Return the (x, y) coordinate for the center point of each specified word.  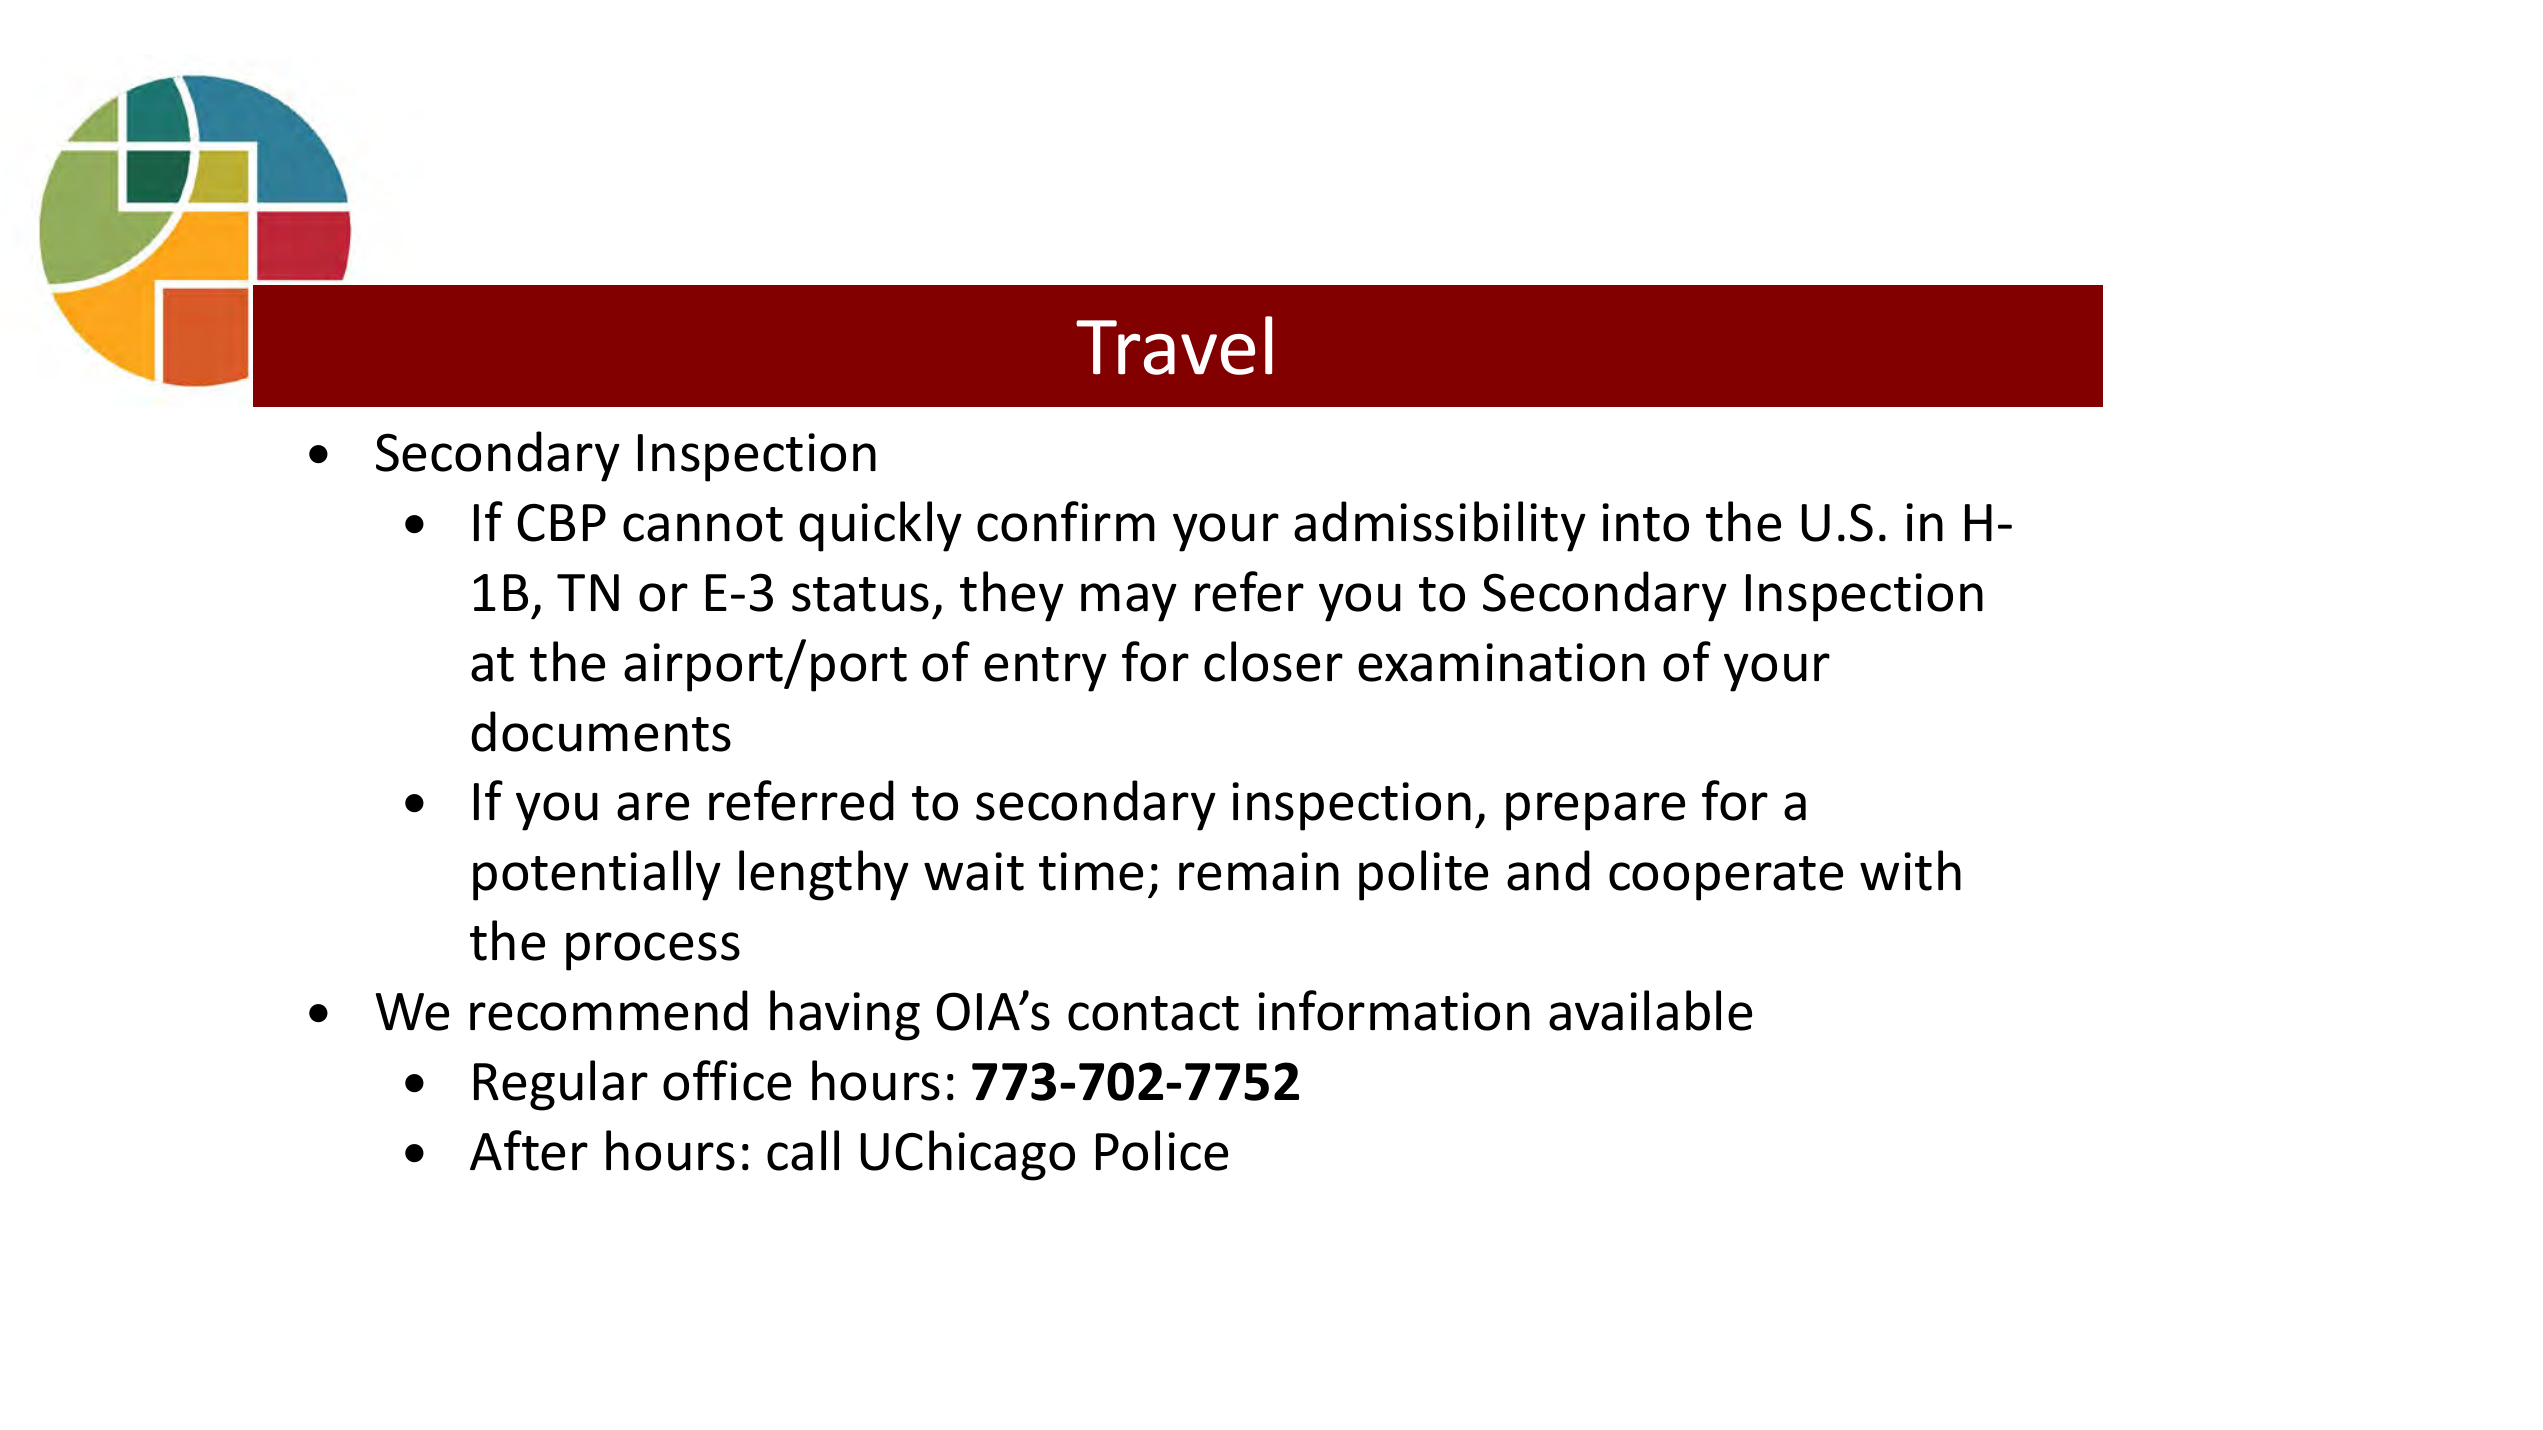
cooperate (1726, 878)
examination (1501, 662)
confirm (1066, 521)
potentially (597, 875)
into (1645, 522)
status (860, 594)
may (1129, 602)
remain (1259, 871)
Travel (1174, 345)
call (803, 1150)
